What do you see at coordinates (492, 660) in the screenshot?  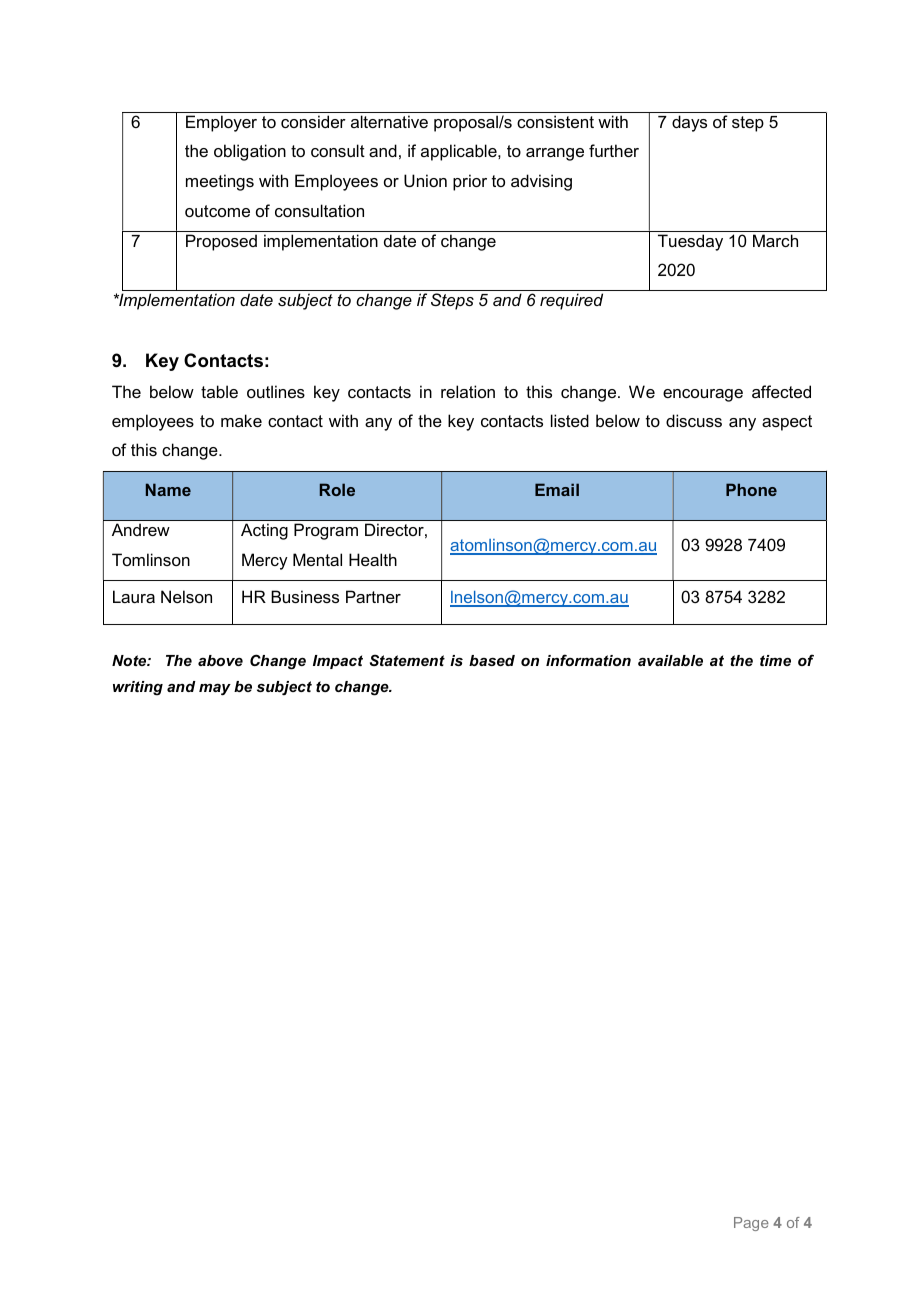 I see `based` at bounding box center [492, 660].
